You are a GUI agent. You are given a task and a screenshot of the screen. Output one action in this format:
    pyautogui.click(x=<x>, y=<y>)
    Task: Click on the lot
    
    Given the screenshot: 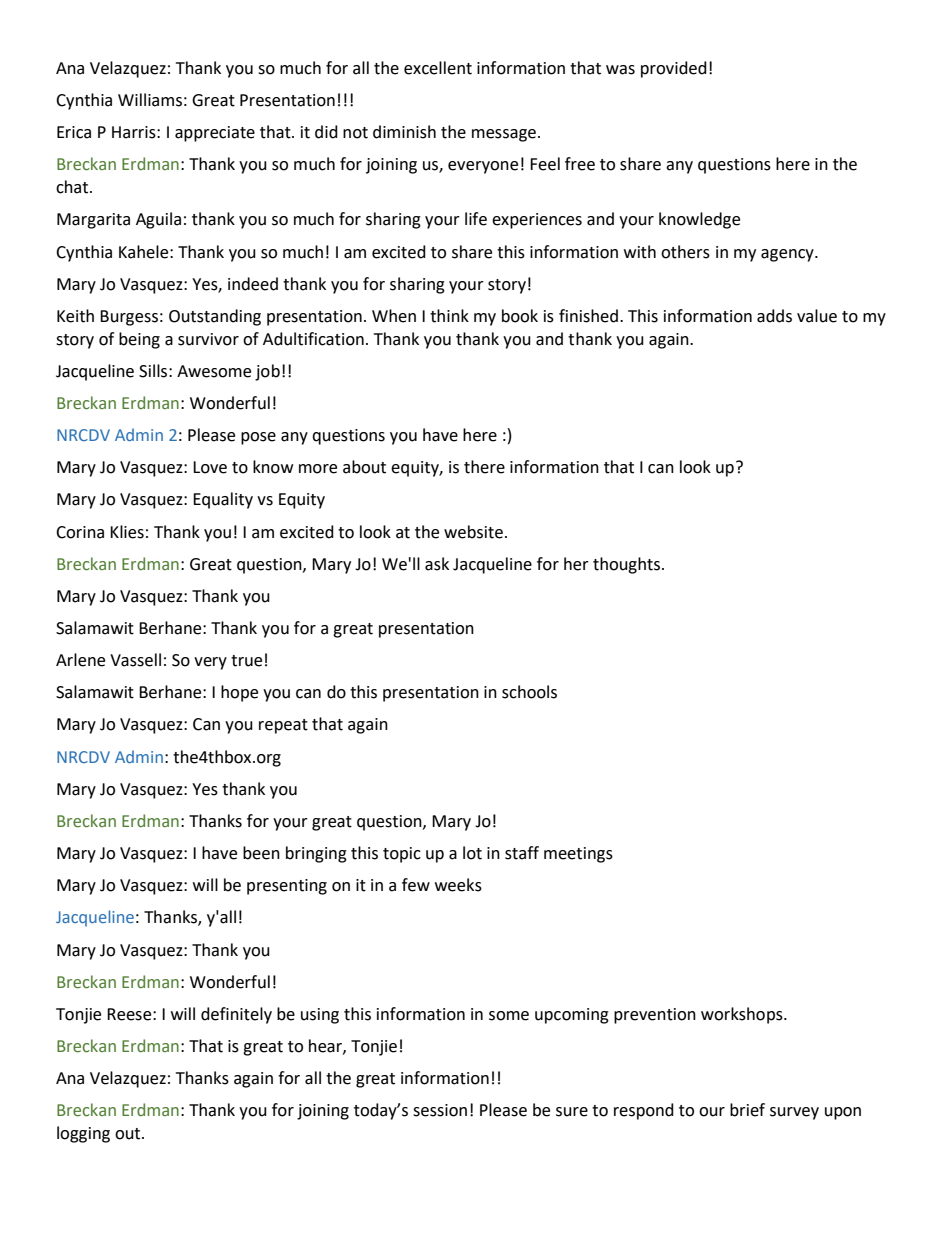 What is the action you would take?
    pyautogui.click(x=472, y=853)
